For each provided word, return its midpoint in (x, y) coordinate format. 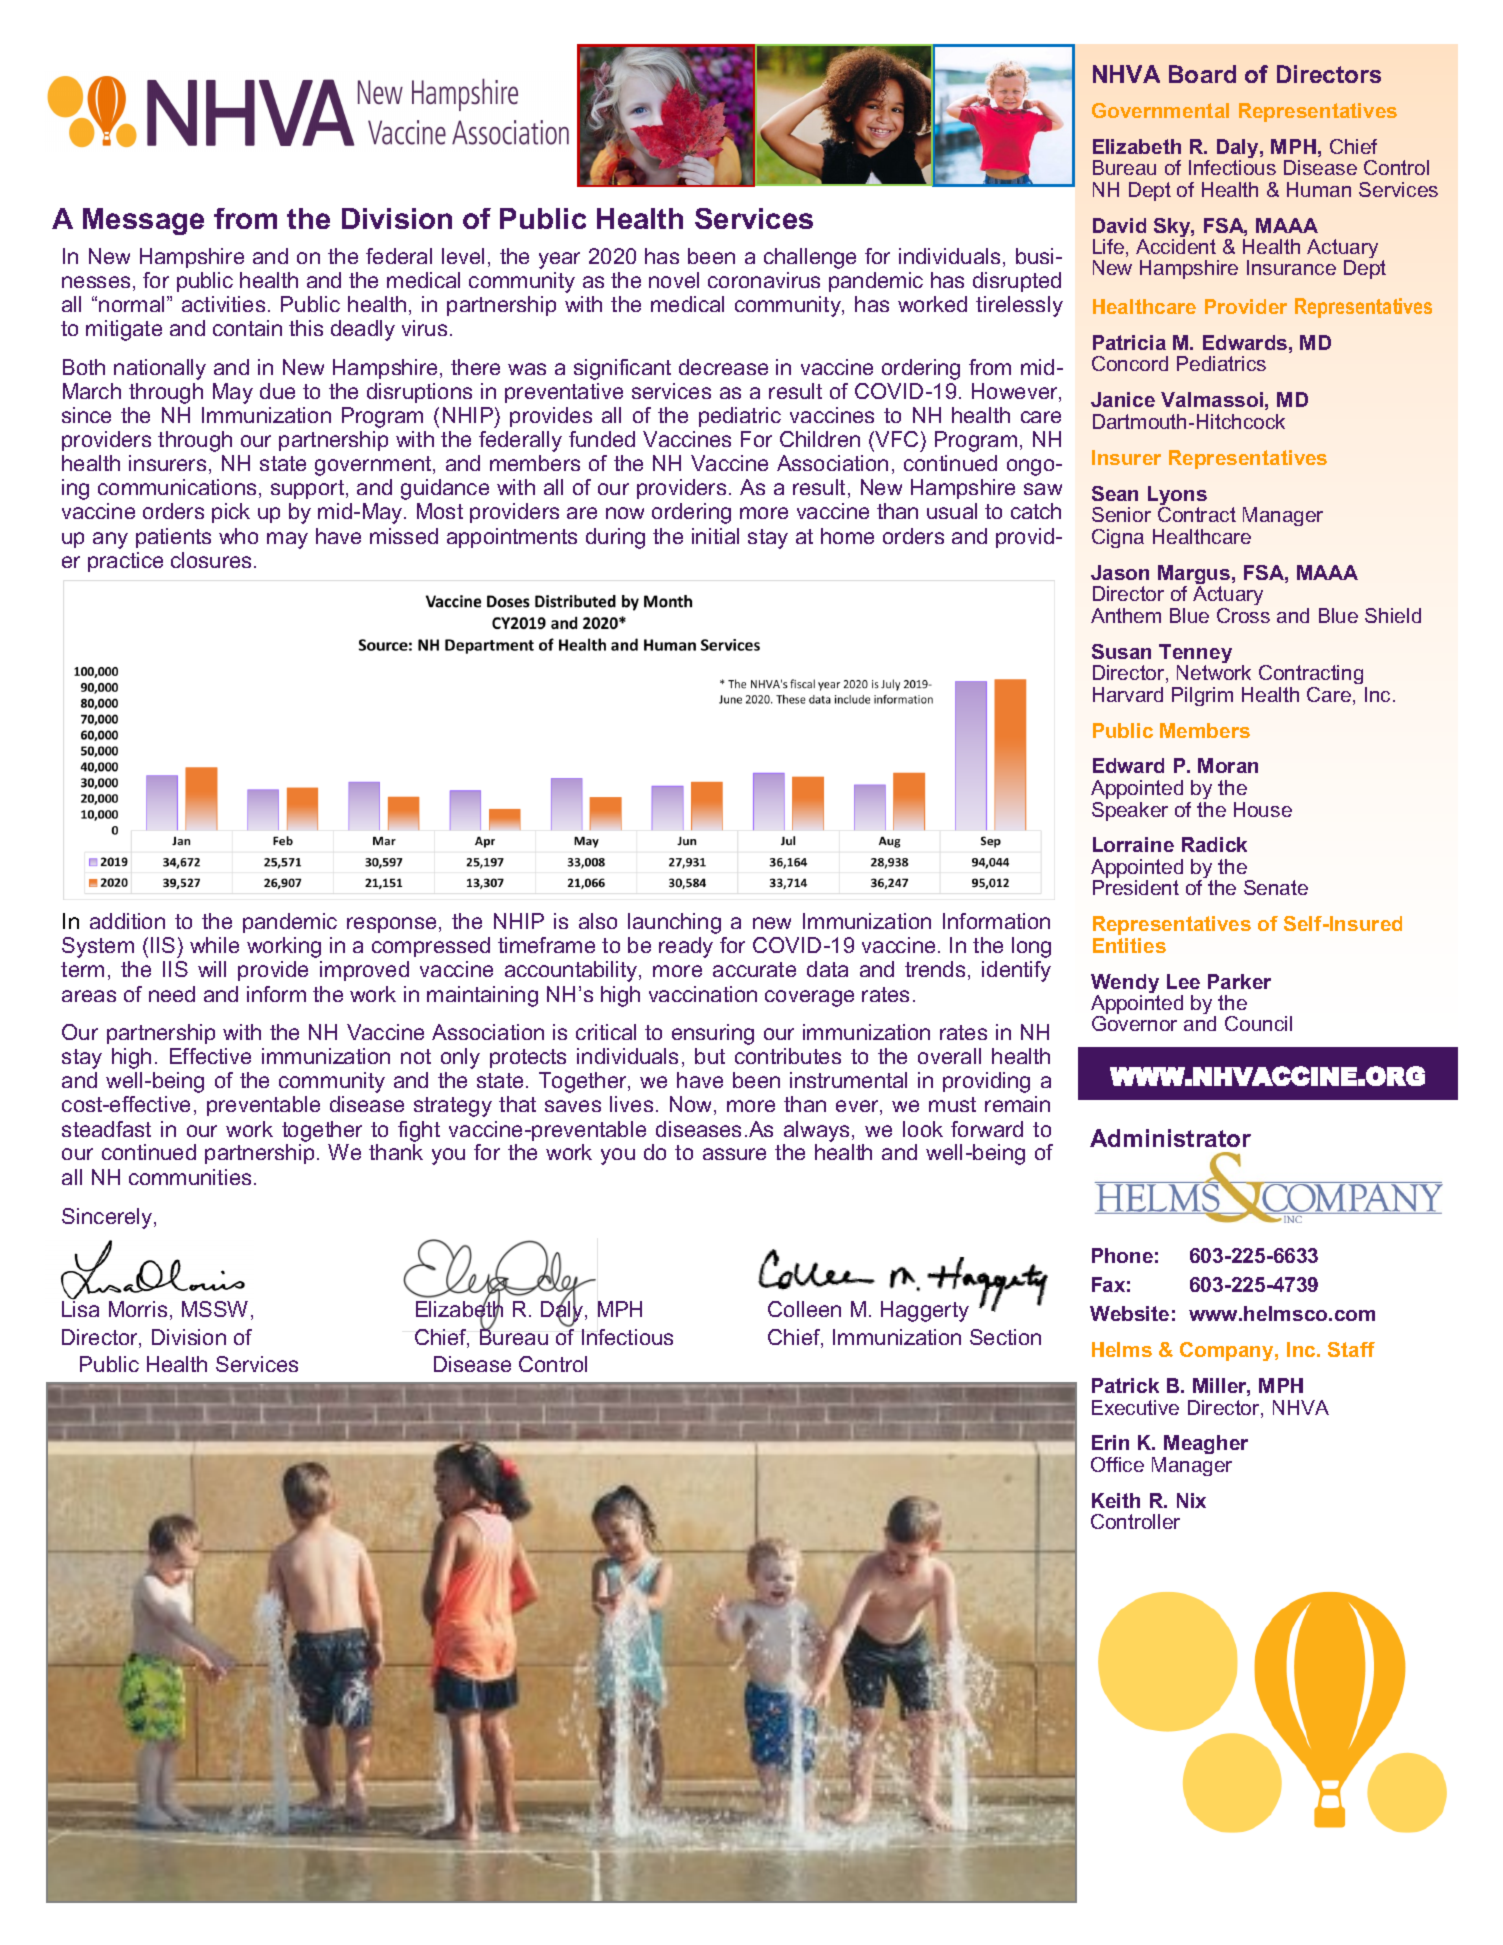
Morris (138, 1309)
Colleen (804, 1309)
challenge (810, 258)
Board (1202, 74)
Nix (1191, 1500)
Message (143, 221)
